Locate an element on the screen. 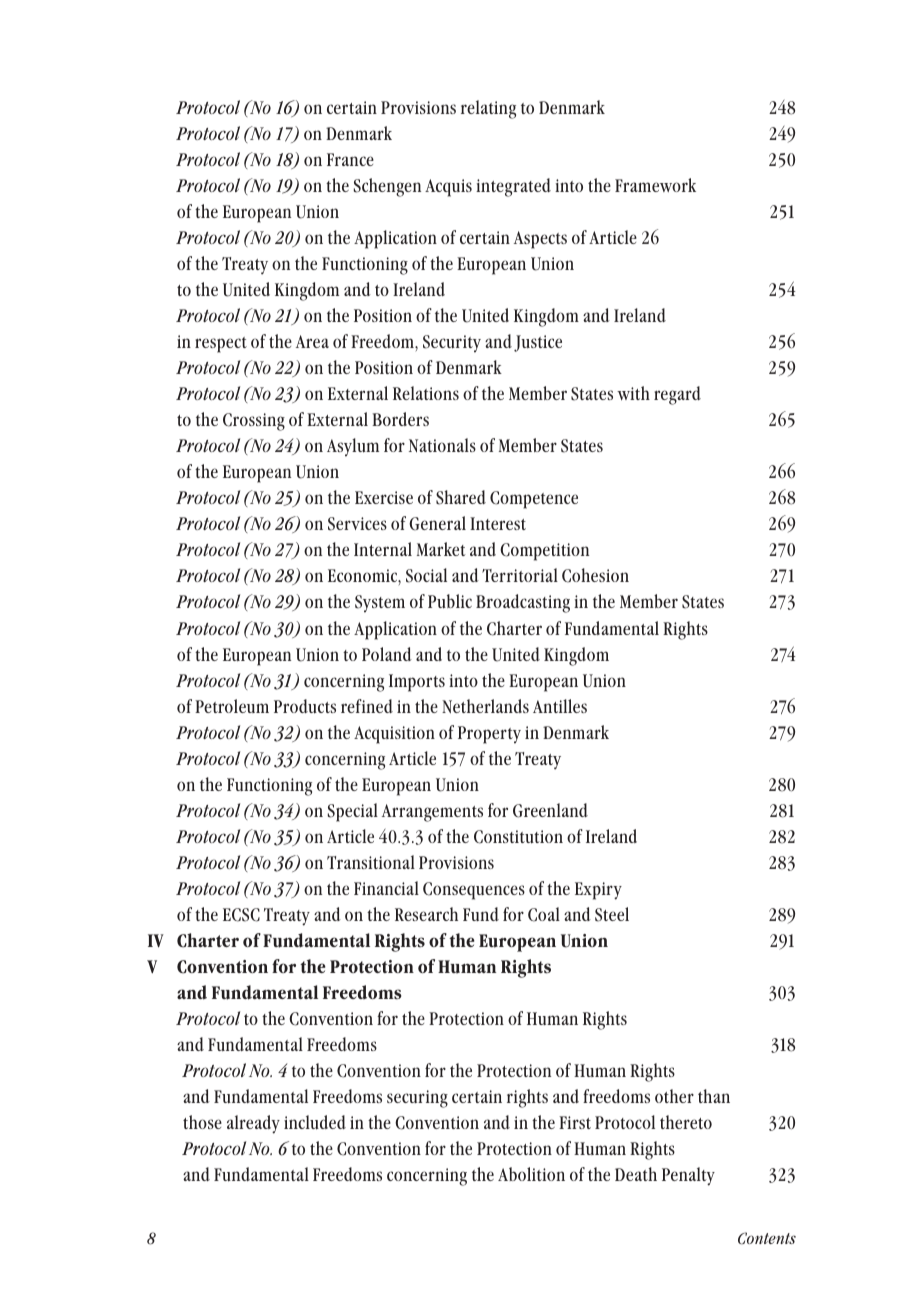  already is located at coordinates (253, 1124).
